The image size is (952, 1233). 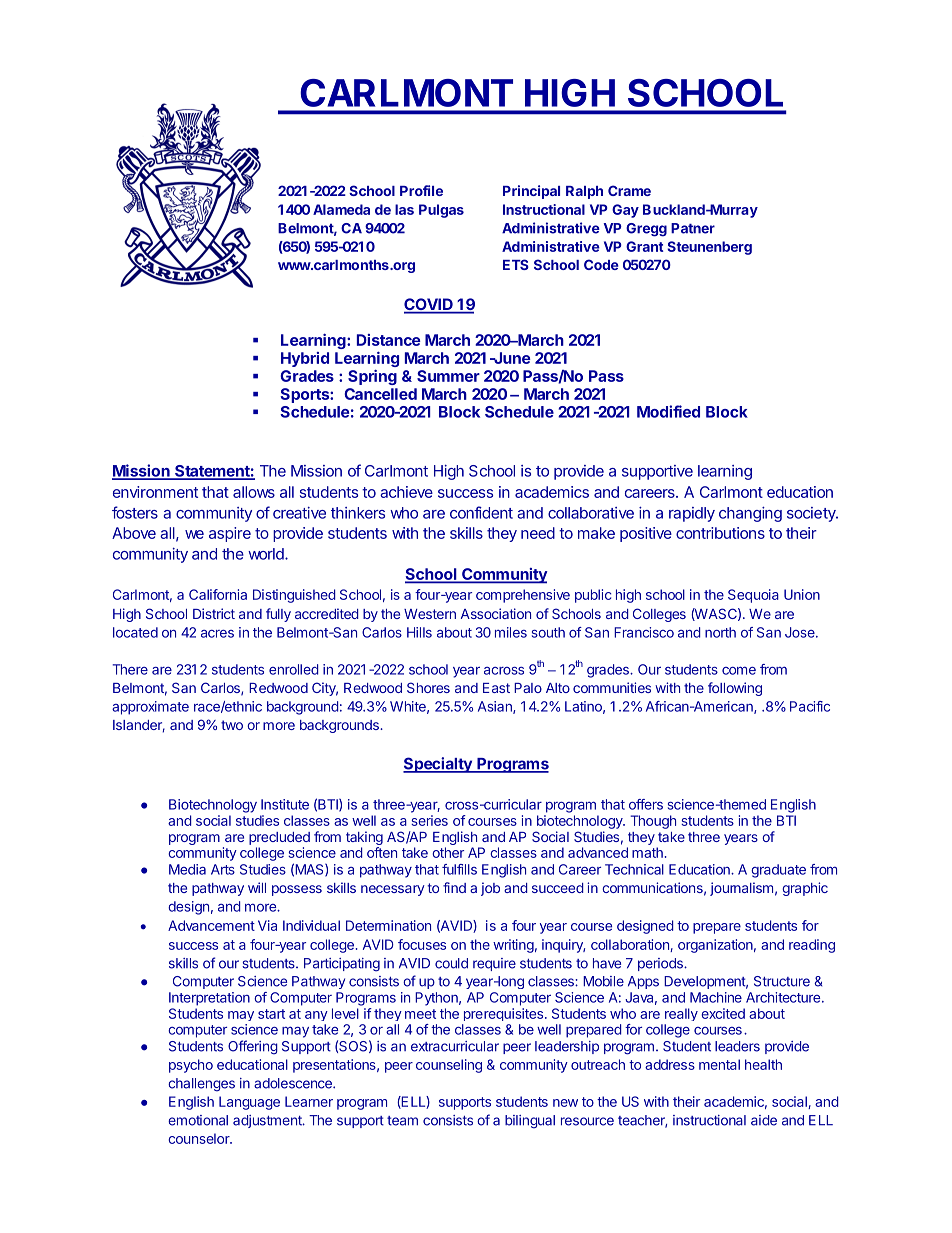 What do you see at coordinates (739, 670) in the page?
I see `come` at bounding box center [739, 670].
